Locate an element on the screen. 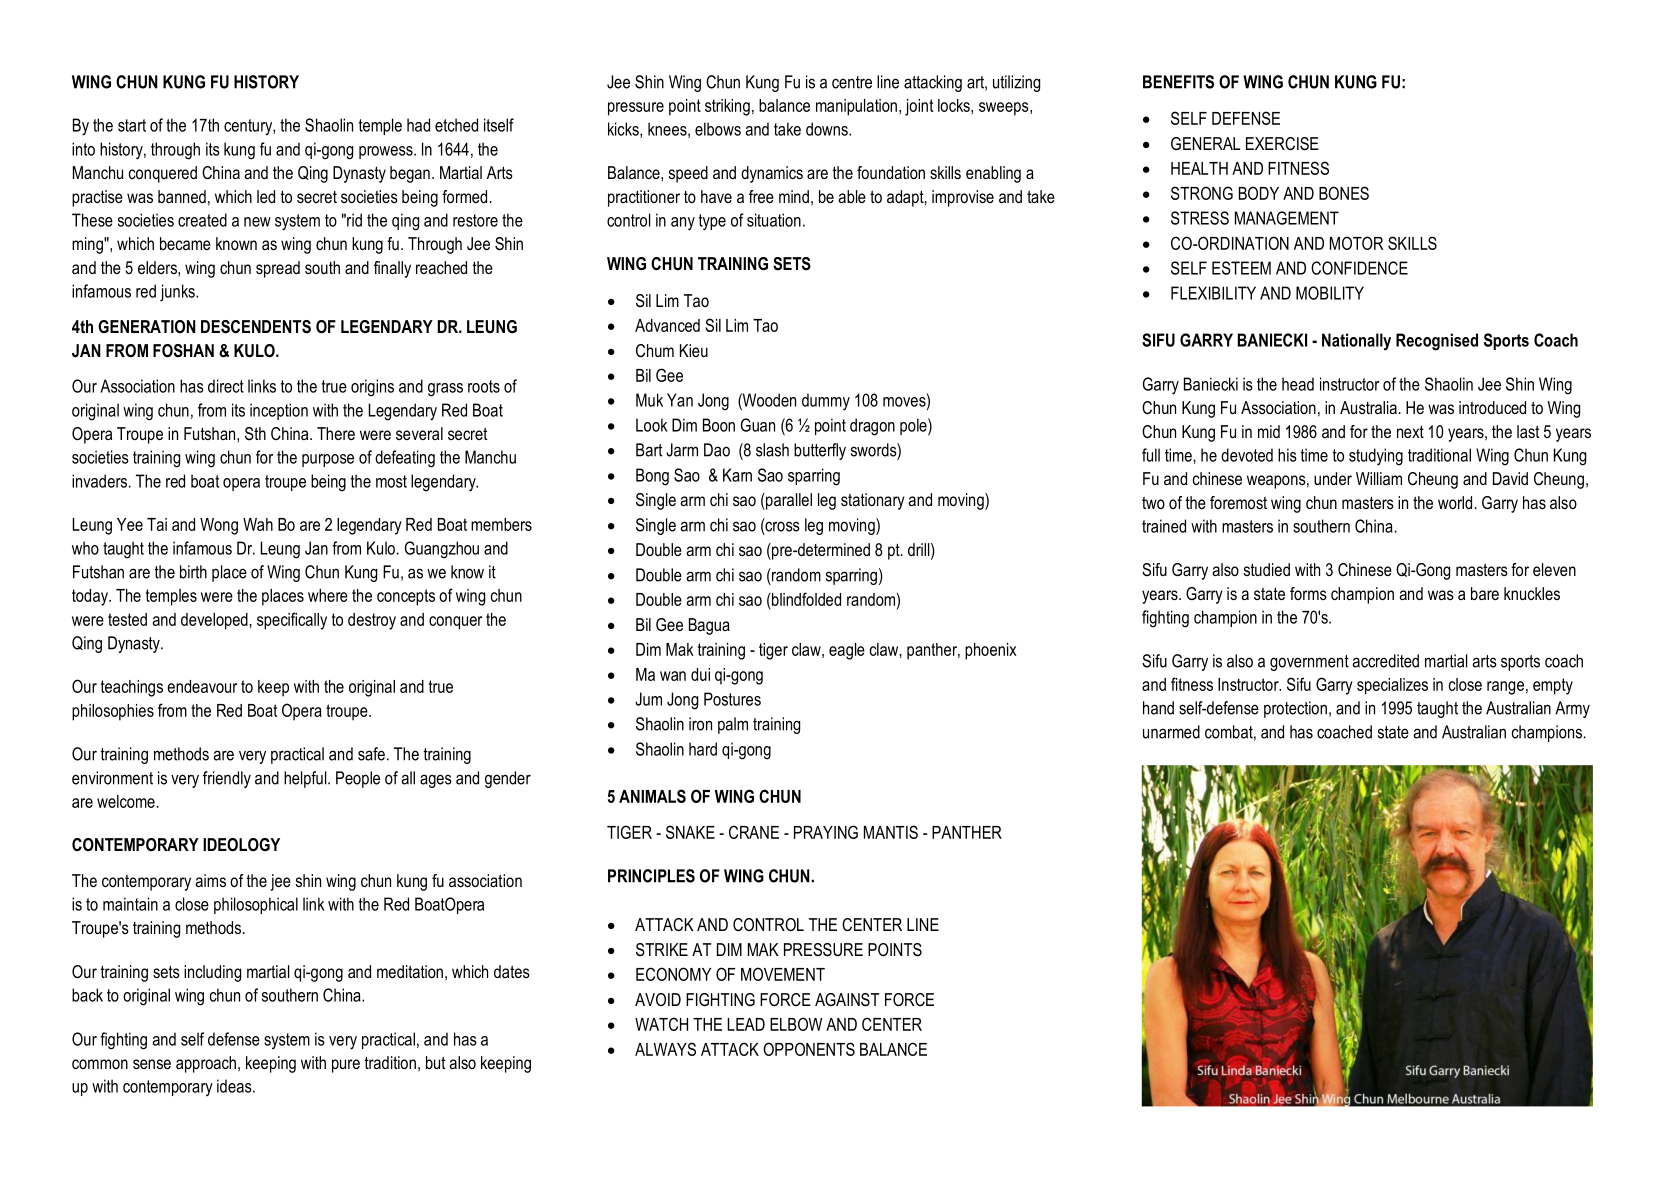  manipulation is located at coordinates (856, 107).
